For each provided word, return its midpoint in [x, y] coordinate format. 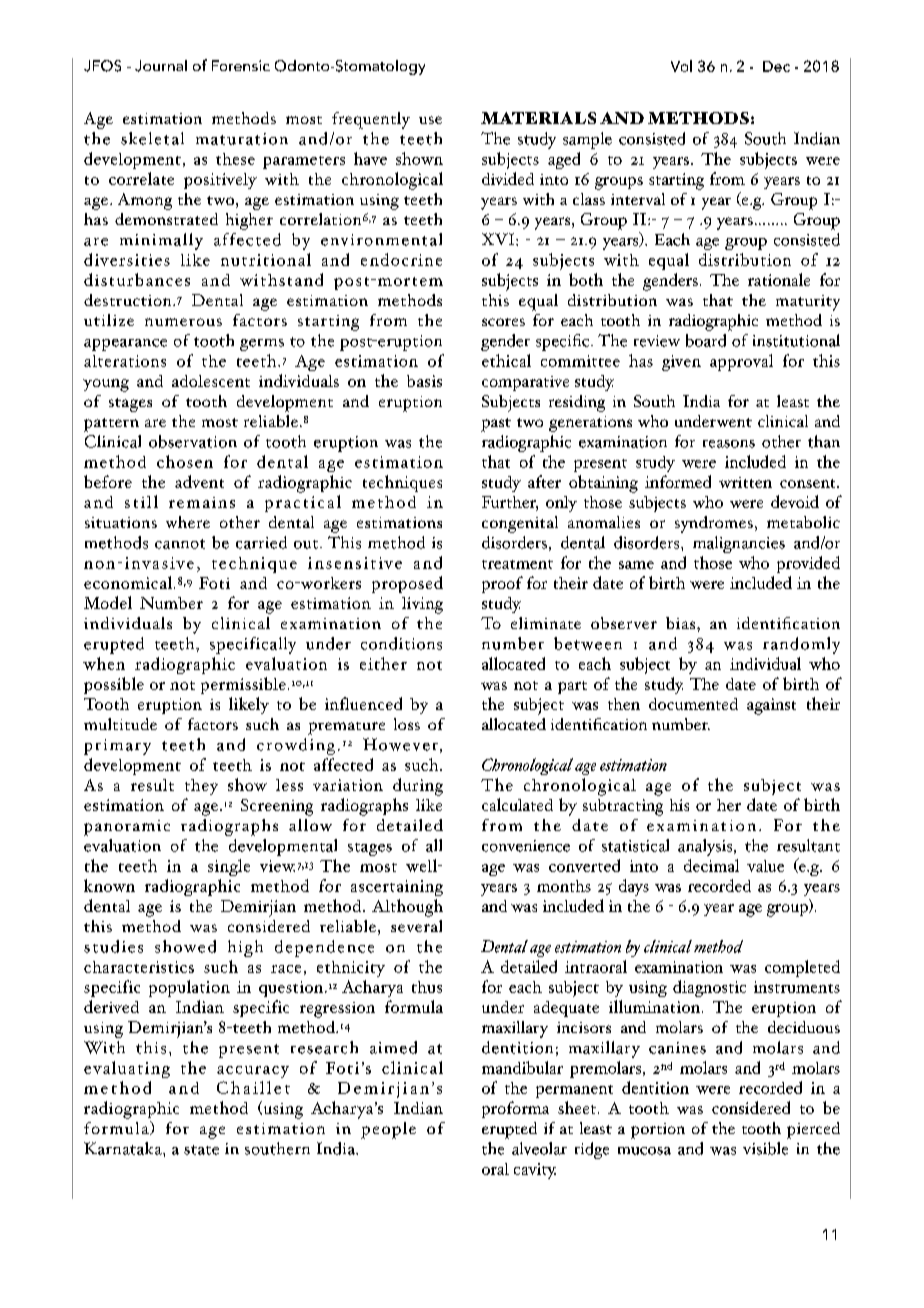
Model [108, 602]
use [430, 120]
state [201, 1150]
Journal [161, 66]
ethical [506, 360]
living [422, 605]
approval [741, 362]
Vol [681, 66]
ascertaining [397, 888]
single [229, 867]
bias [682, 623]
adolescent [211, 381]
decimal [711, 865]
